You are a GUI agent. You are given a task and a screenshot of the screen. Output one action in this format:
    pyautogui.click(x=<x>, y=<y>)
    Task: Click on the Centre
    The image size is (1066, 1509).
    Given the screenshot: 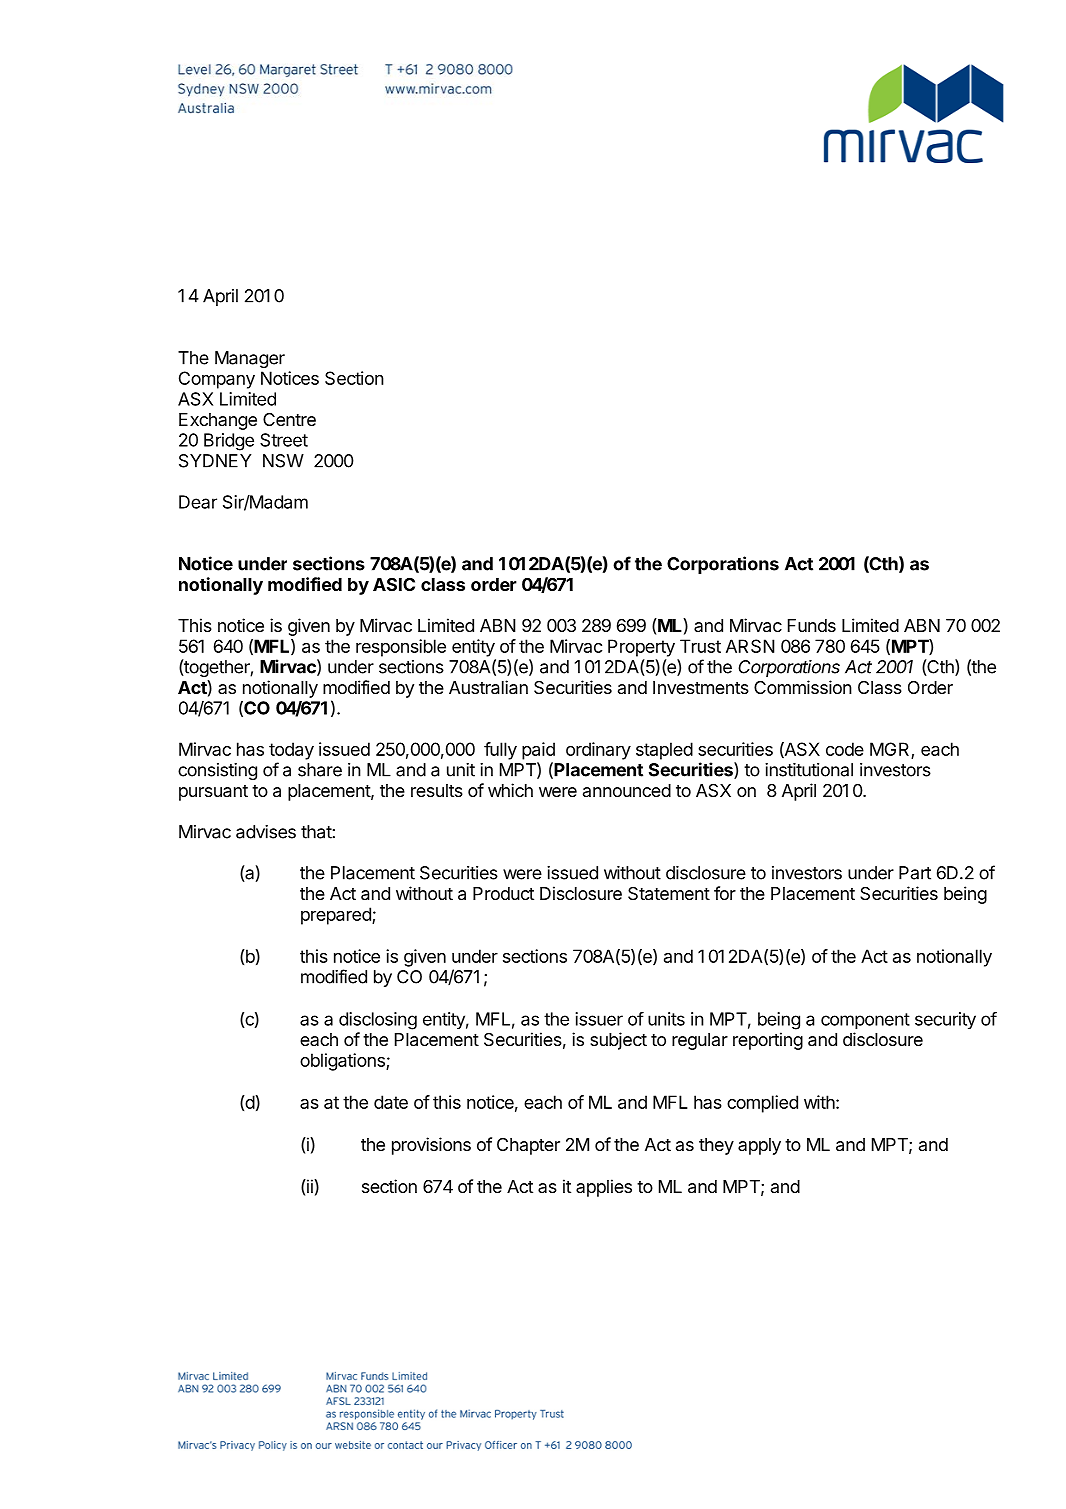 What is the action you would take?
    pyautogui.click(x=289, y=419)
